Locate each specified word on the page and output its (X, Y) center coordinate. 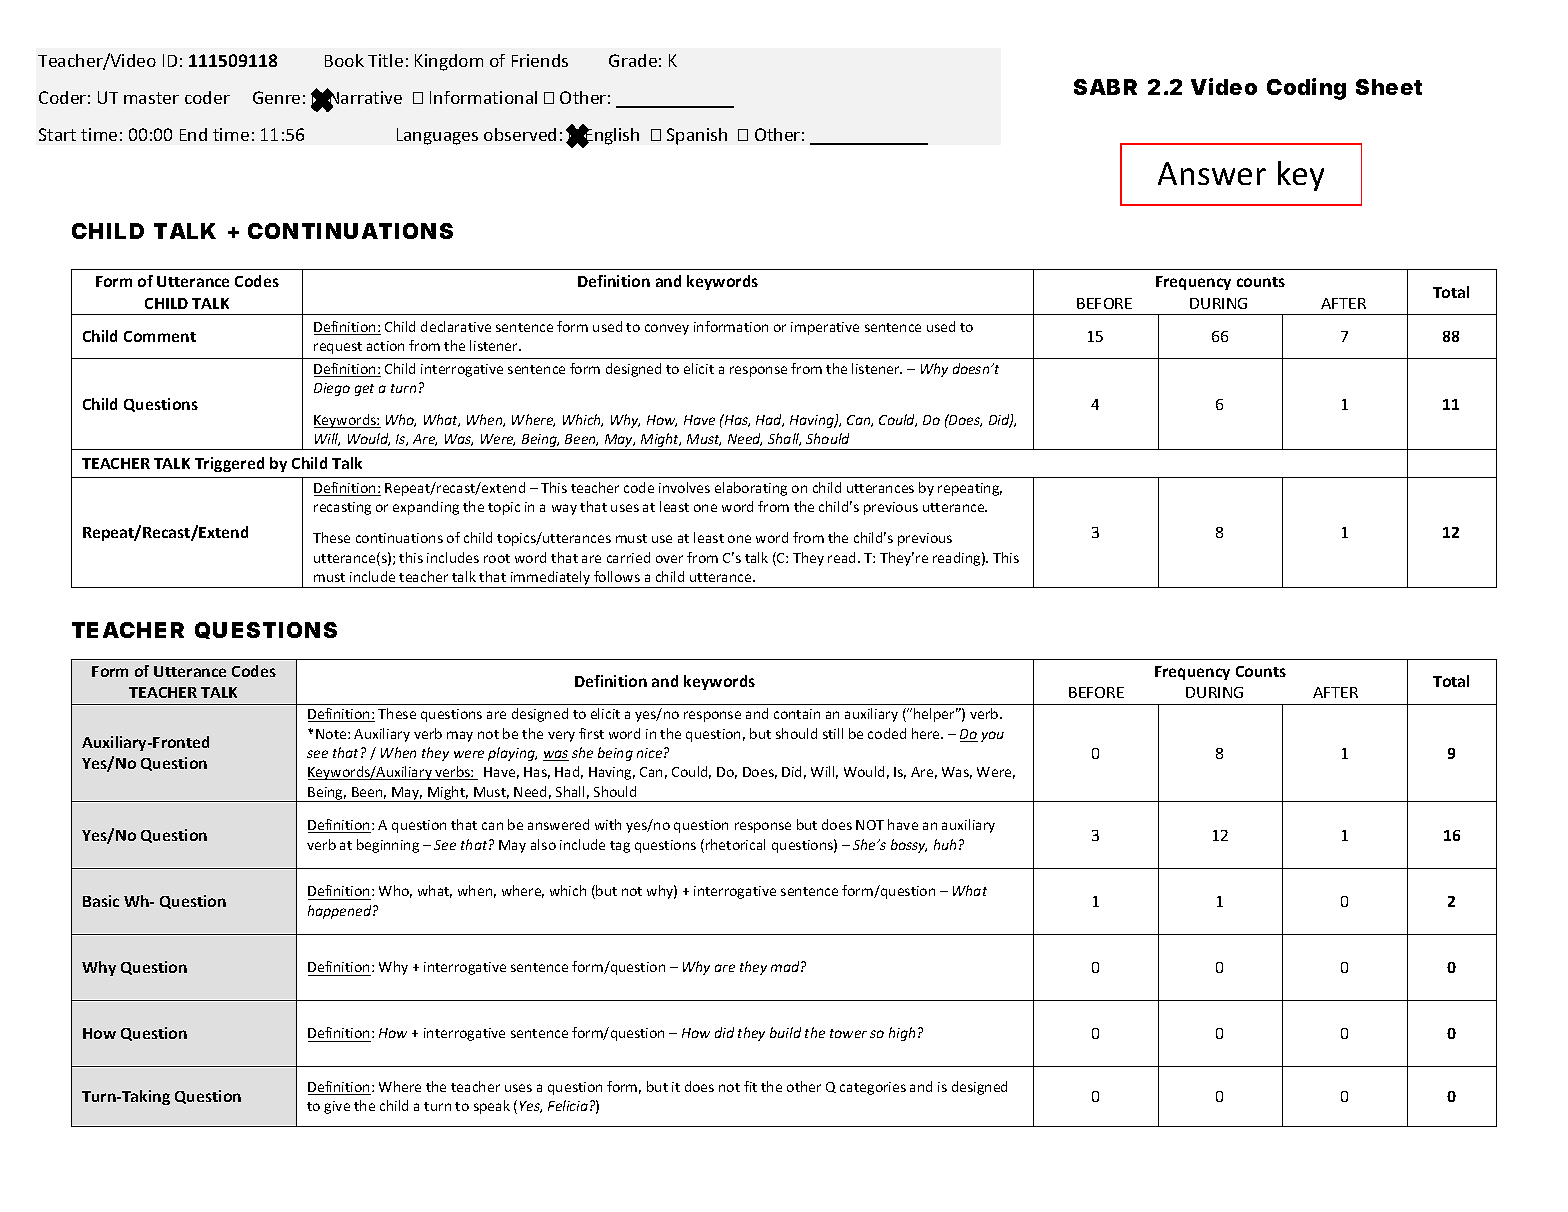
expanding (426, 508)
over (669, 559)
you (992, 736)
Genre (276, 97)
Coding (1306, 89)
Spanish (697, 136)
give (337, 1107)
